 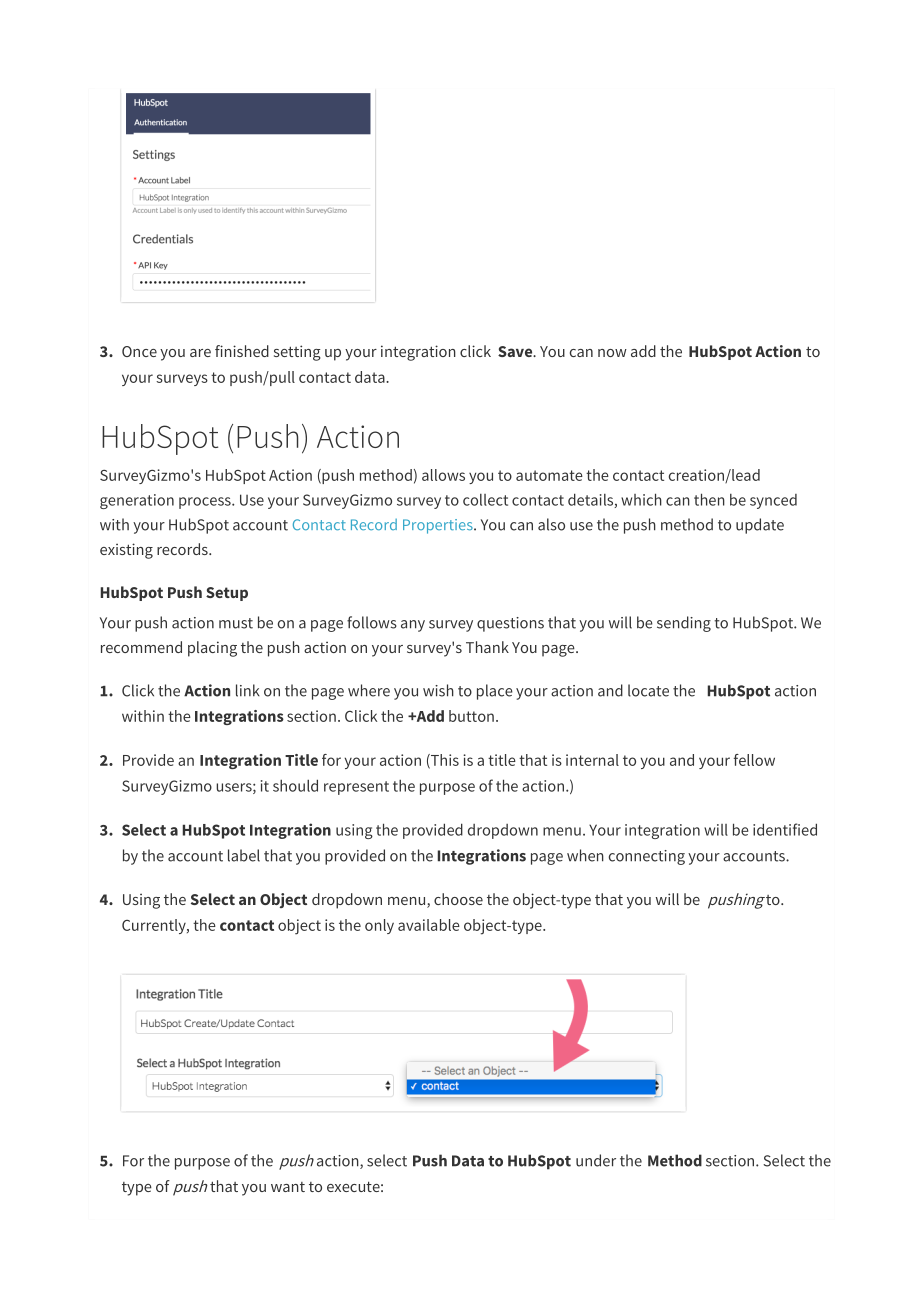 What do you see at coordinates (200, 353) in the image?
I see `are` at bounding box center [200, 353].
